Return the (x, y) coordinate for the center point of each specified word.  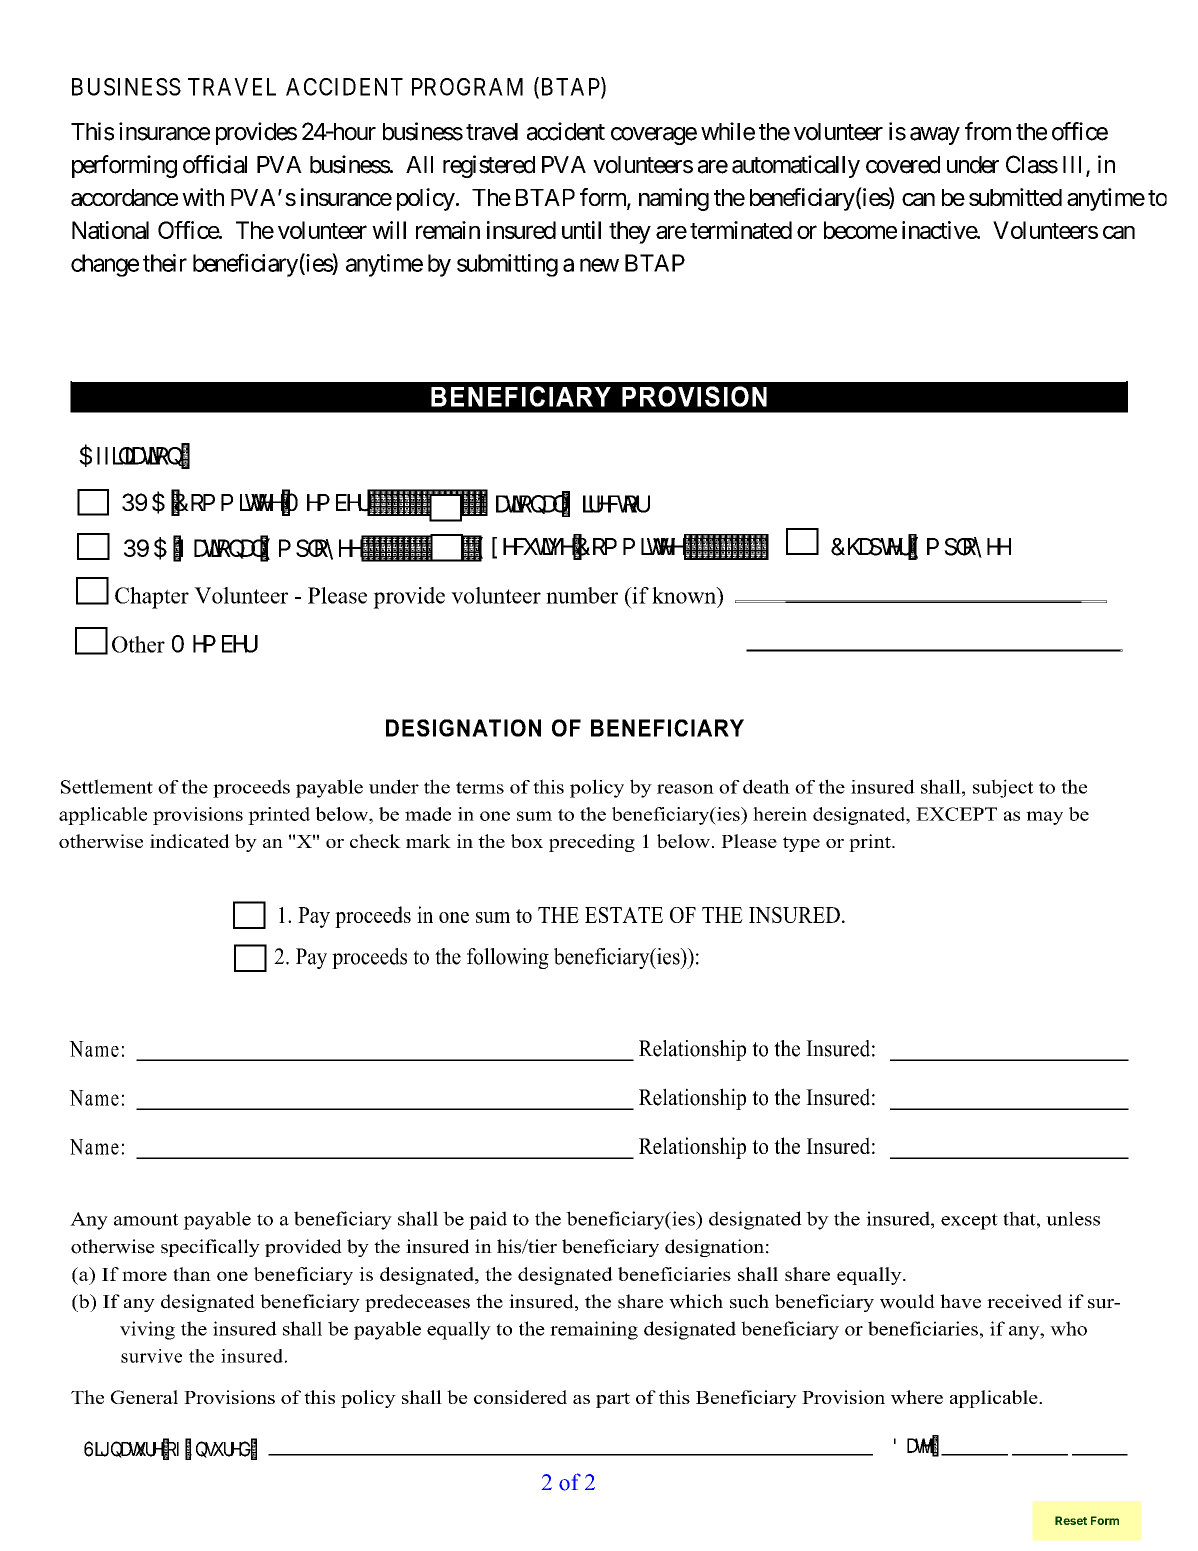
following (508, 958)
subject (1003, 788)
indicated (190, 841)
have (960, 1301)
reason (685, 789)
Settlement (107, 786)
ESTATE (624, 915)
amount (146, 1219)
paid (488, 1220)
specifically (210, 1248)
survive (151, 1356)
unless (1073, 1218)
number (582, 595)
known (685, 595)
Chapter (152, 598)
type (801, 844)
